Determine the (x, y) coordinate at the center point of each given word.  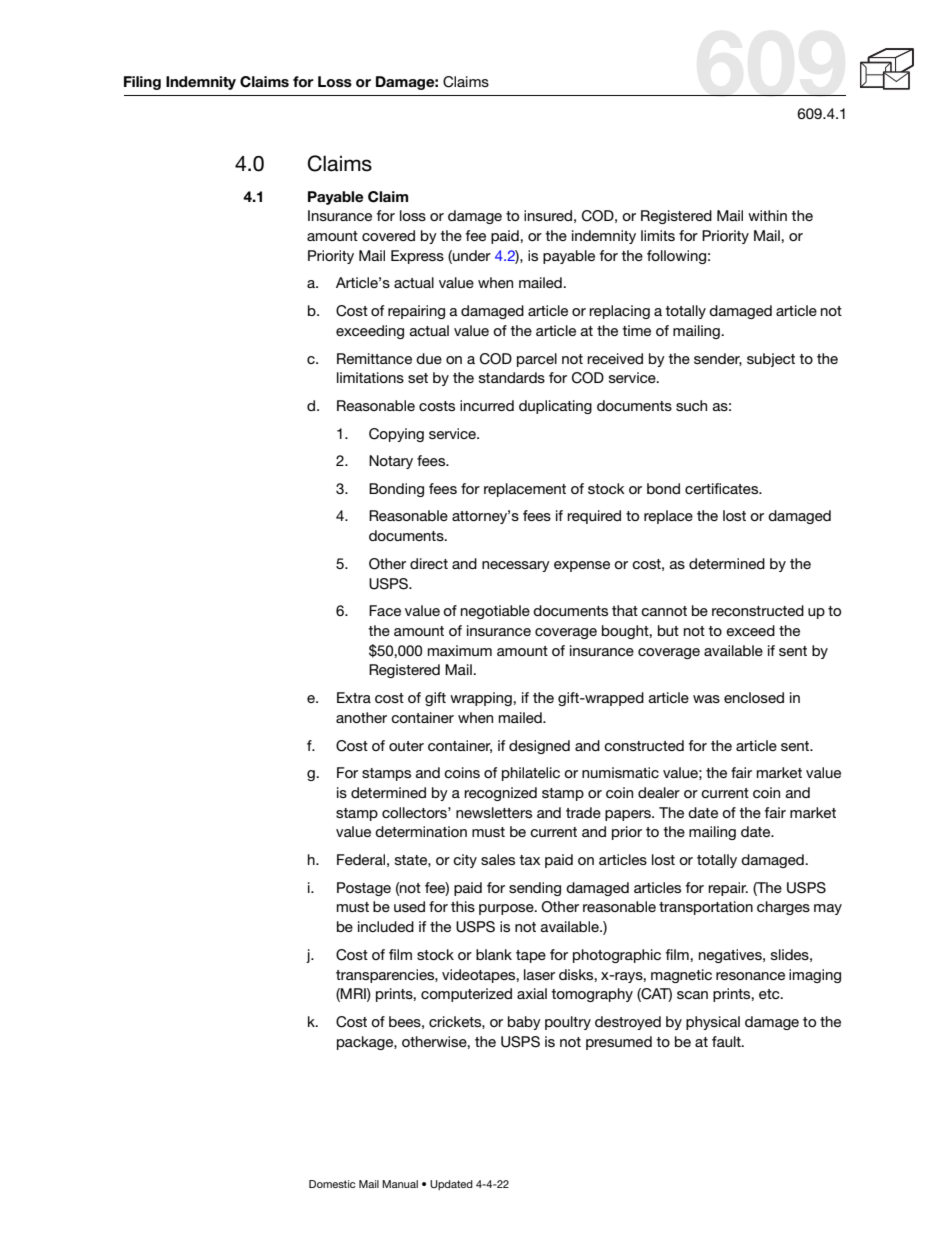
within (767, 215)
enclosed (754, 697)
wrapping (482, 699)
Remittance (374, 358)
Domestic (332, 1184)
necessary (516, 566)
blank (494, 954)
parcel (537, 360)
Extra (354, 697)
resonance (750, 976)
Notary (391, 462)
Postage (364, 889)
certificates (723, 488)
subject (771, 360)
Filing (142, 83)
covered (388, 235)
